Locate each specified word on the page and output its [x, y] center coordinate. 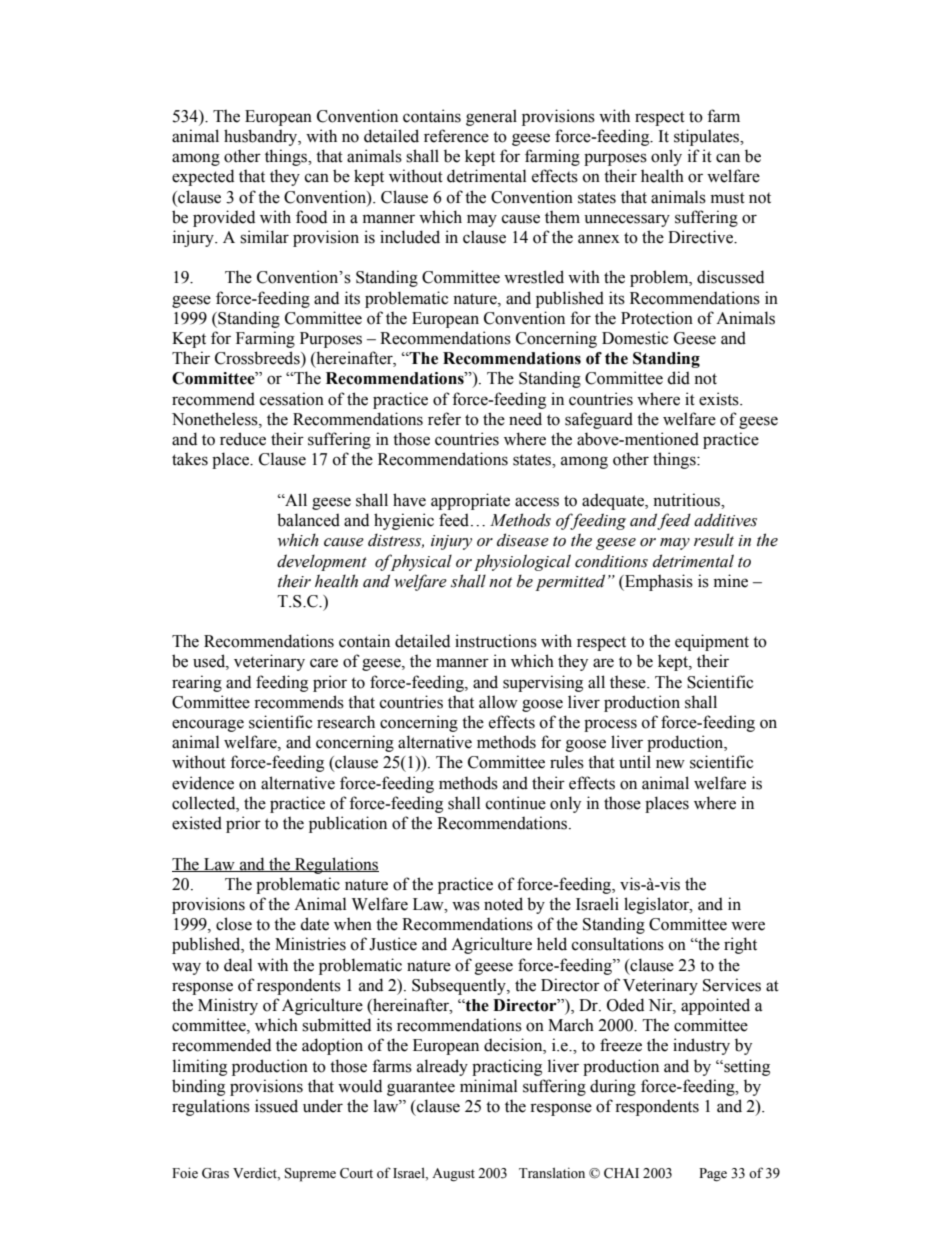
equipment [712, 642]
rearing [197, 683]
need [525, 419]
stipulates [708, 137]
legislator [658, 905]
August [453, 1175]
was [466, 906]
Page [713, 1175]
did [678, 378]
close [234, 924]
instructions [496, 641]
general [491, 117]
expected [203, 177]
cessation [292, 399]
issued [276, 1106]
